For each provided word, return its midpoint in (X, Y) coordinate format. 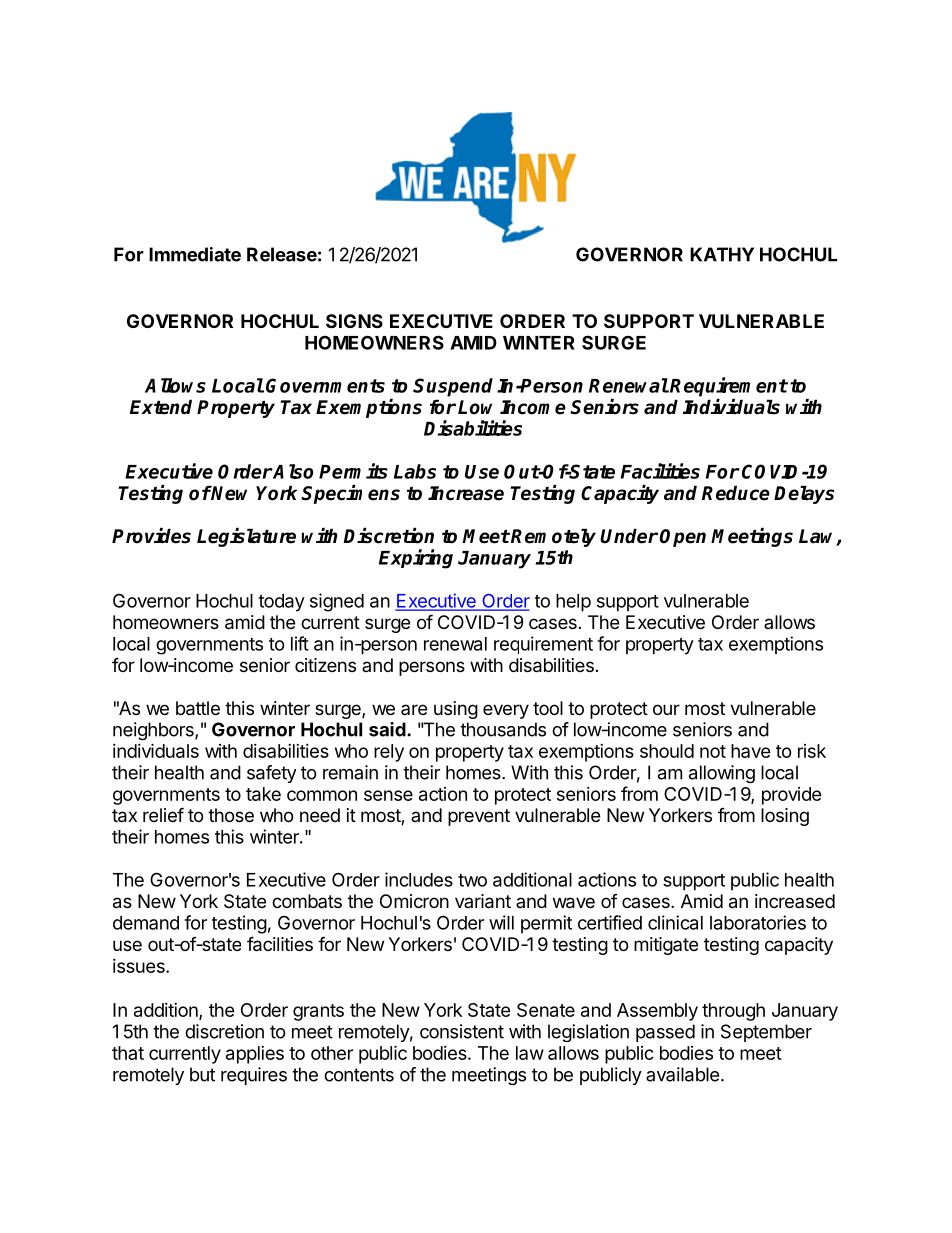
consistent (462, 1031)
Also (292, 471)
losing (785, 817)
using (456, 710)
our (666, 709)
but (202, 1074)
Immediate (195, 254)
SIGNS (354, 321)
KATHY (722, 254)
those (231, 815)
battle (198, 708)
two (472, 880)
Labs (415, 471)
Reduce (736, 493)
